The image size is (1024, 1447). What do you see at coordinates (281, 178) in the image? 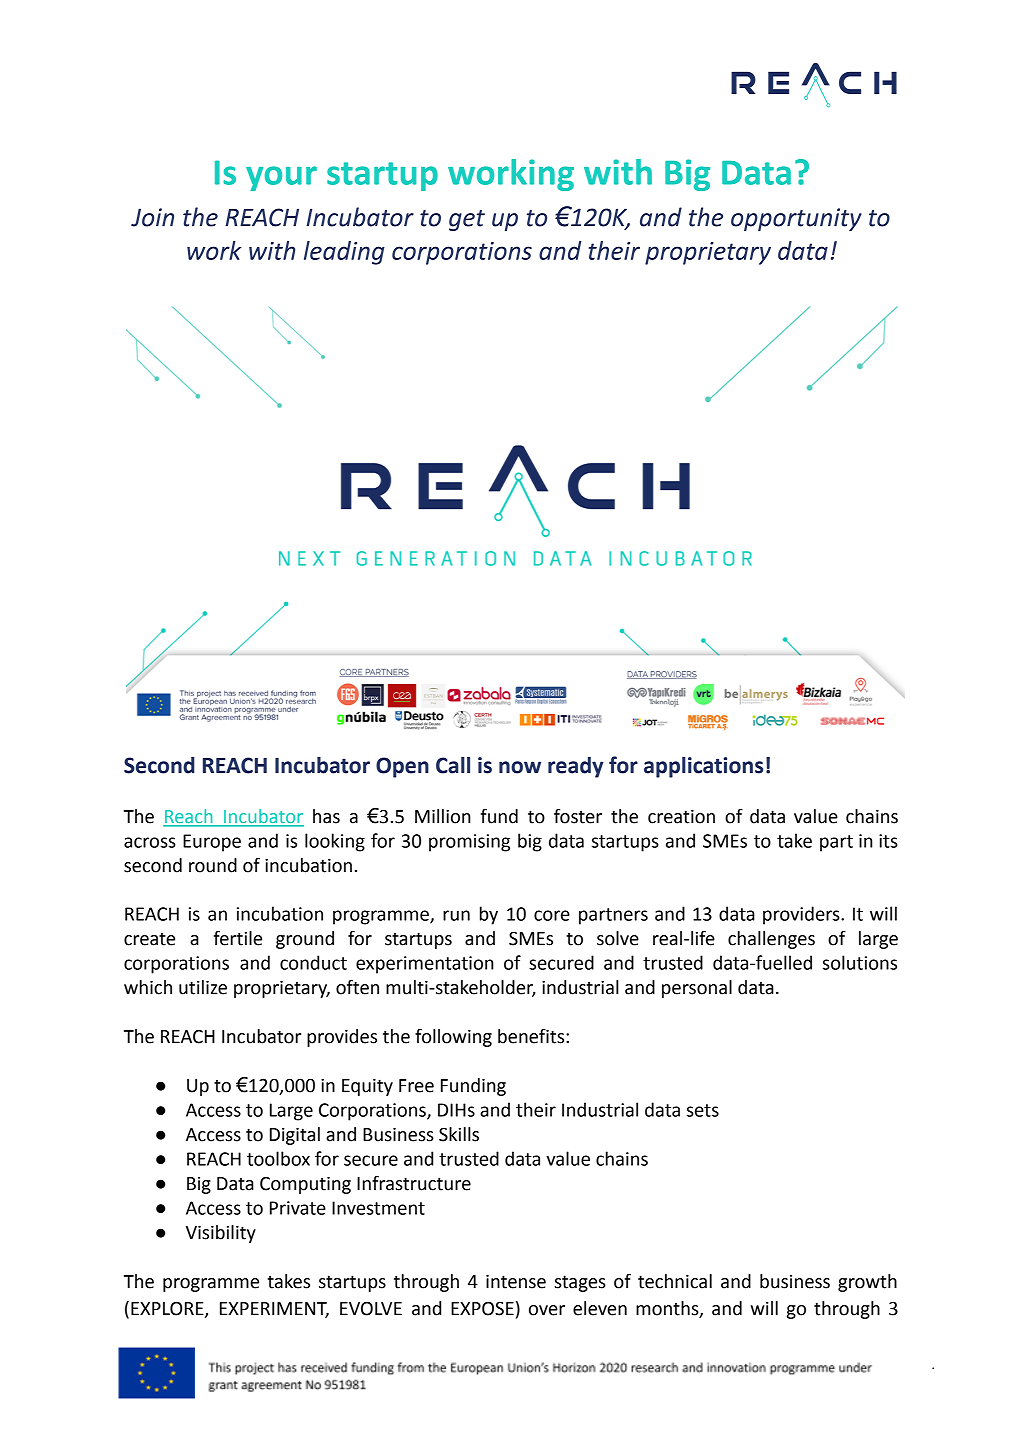
I see `your` at bounding box center [281, 178].
